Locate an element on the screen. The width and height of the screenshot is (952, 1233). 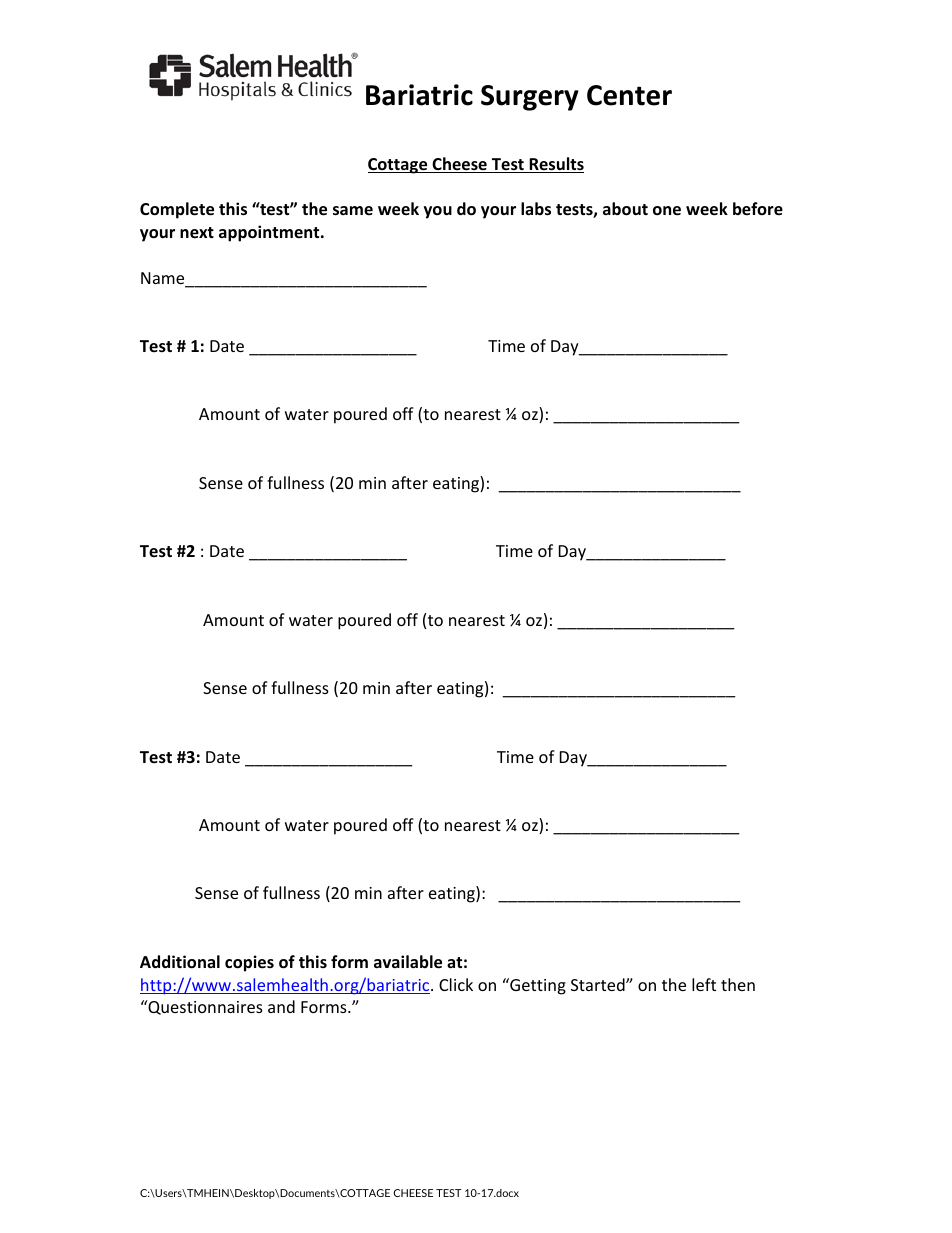
left is located at coordinates (704, 984).
